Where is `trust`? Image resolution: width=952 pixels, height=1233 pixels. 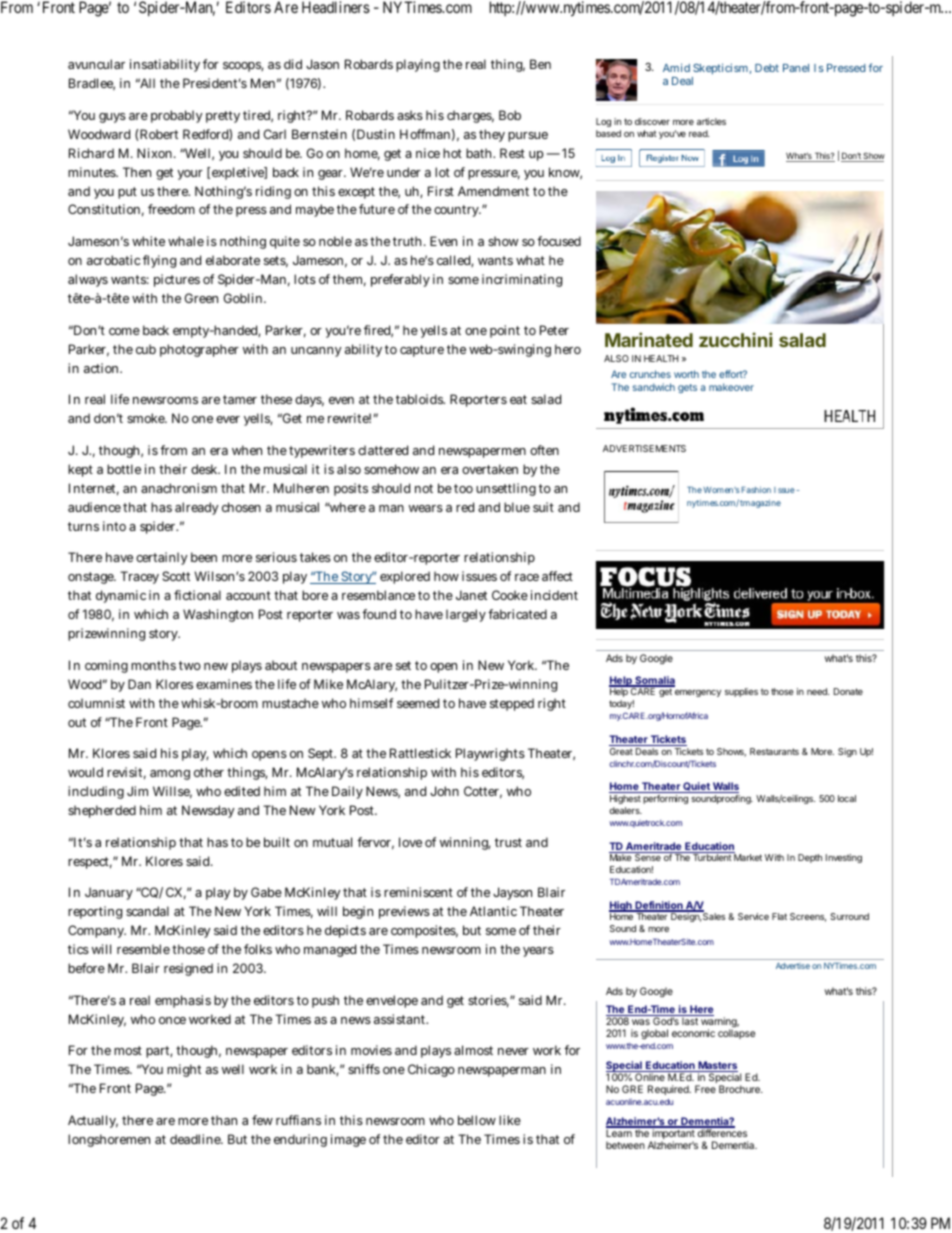
trust is located at coordinates (508, 842).
